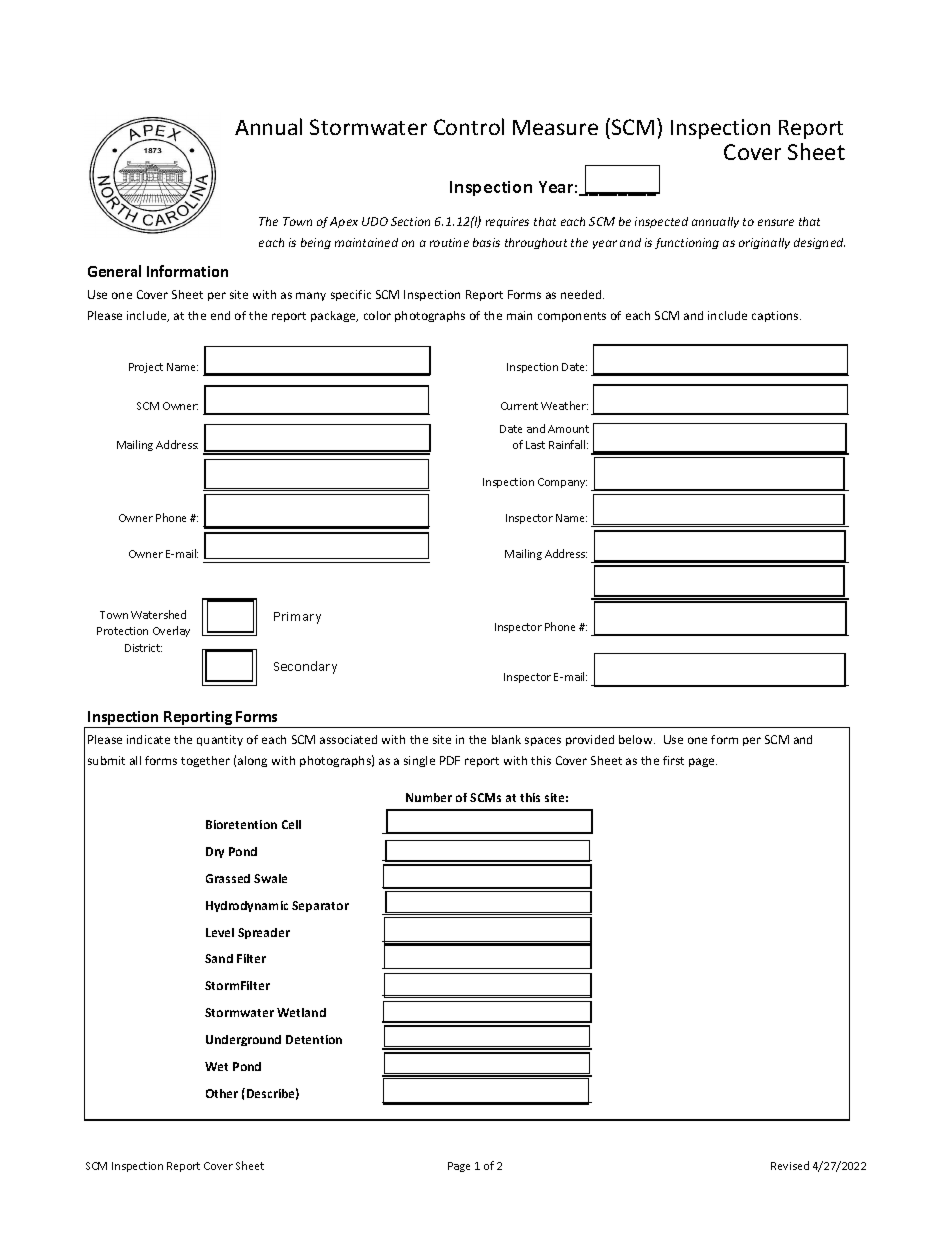 The image size is (952, 1233). What do you see at coordinates (469, 126) in the screenshot?
I see `Control` at bounding box center [469, 126].
